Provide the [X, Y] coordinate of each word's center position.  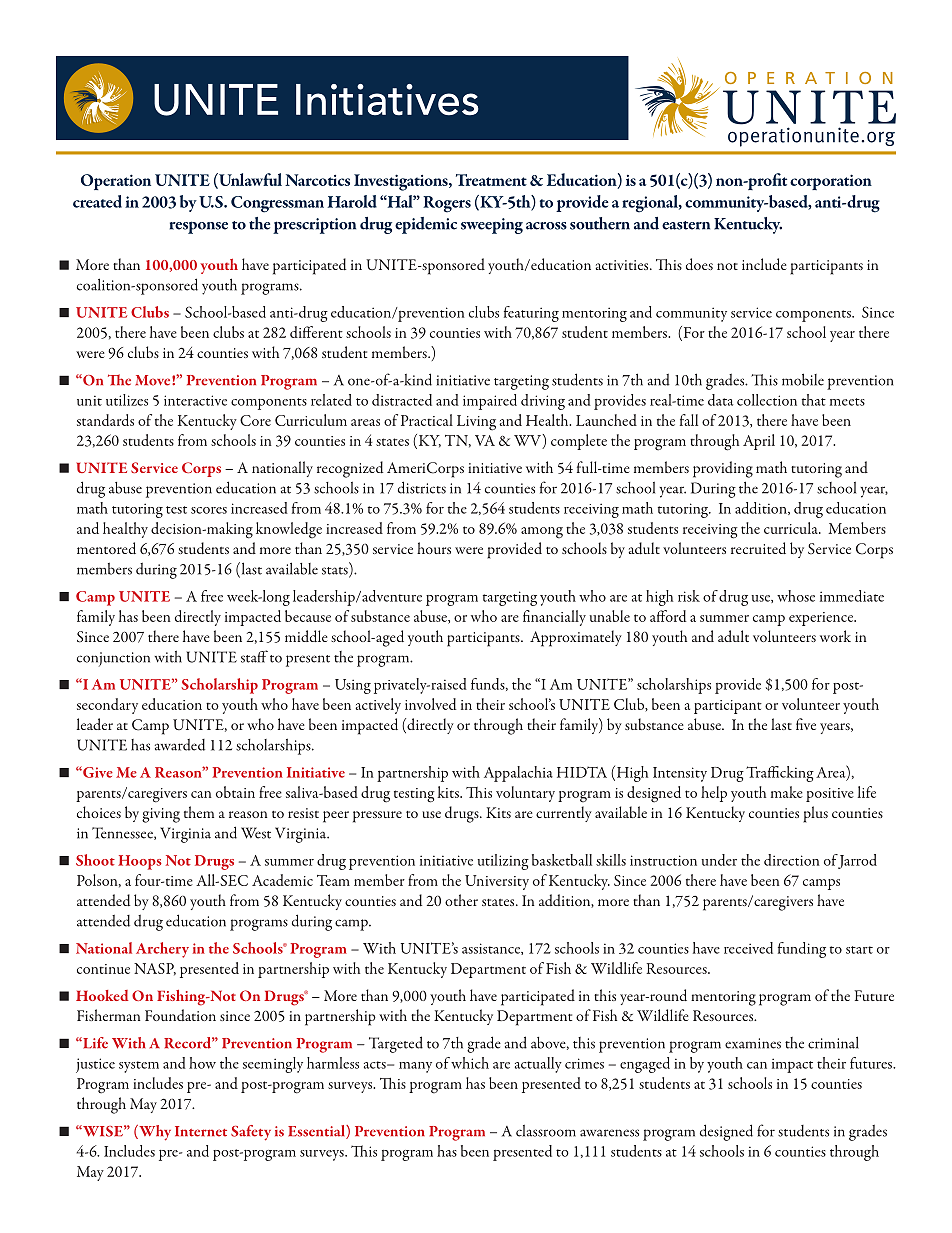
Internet [201, 1131]
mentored [106, 548]
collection [767, 400]
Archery [162, 950]
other [461, 900]
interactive [195, 400]
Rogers [447, 204]
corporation [831, 182]
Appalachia [518, 774]
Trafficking [780, 774]
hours [434, 548]
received [748, 948]
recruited [758, 548]
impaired [490, 402]
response [199, 227]
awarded [180, 745]
